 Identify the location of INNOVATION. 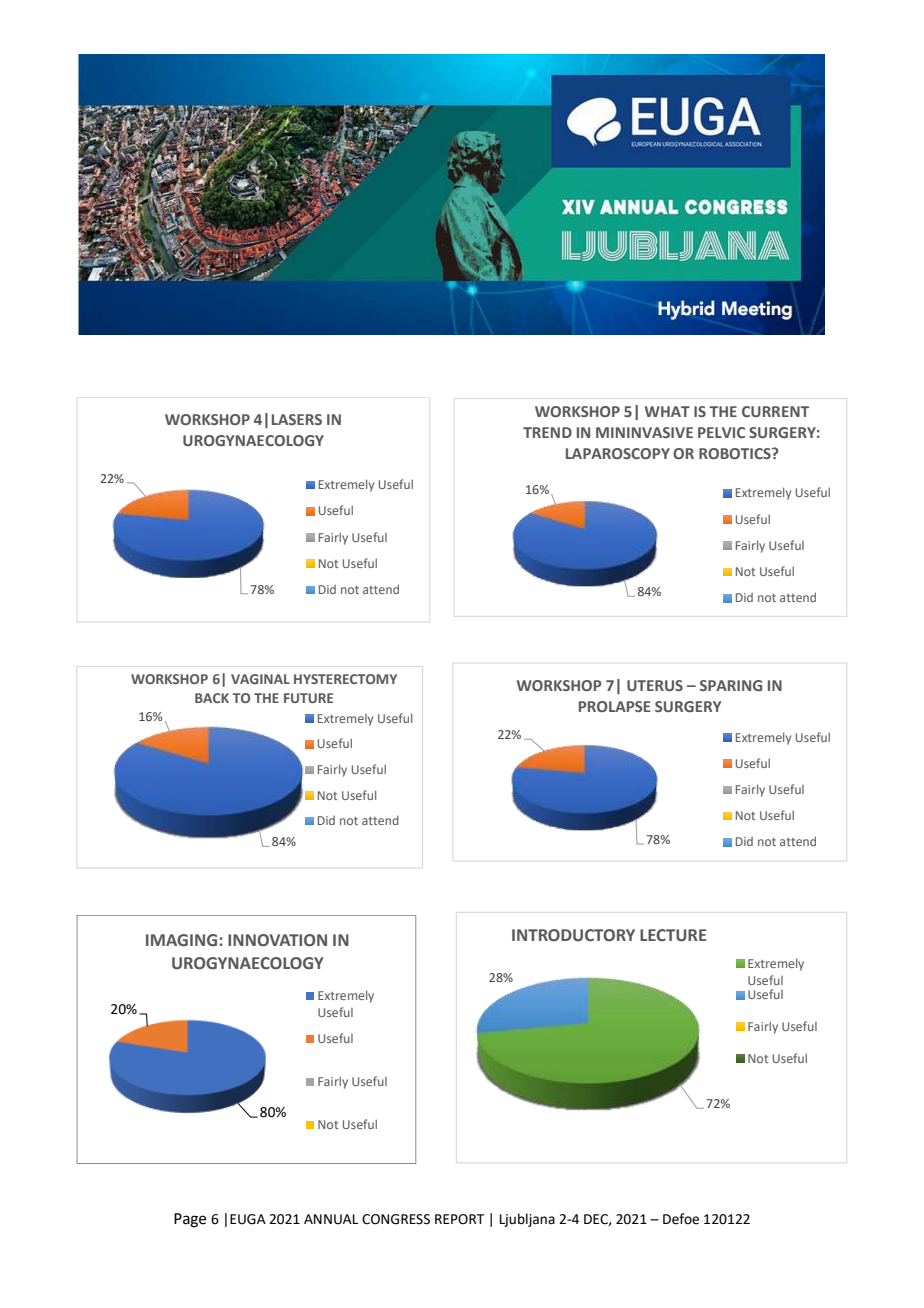
(277, 940).
